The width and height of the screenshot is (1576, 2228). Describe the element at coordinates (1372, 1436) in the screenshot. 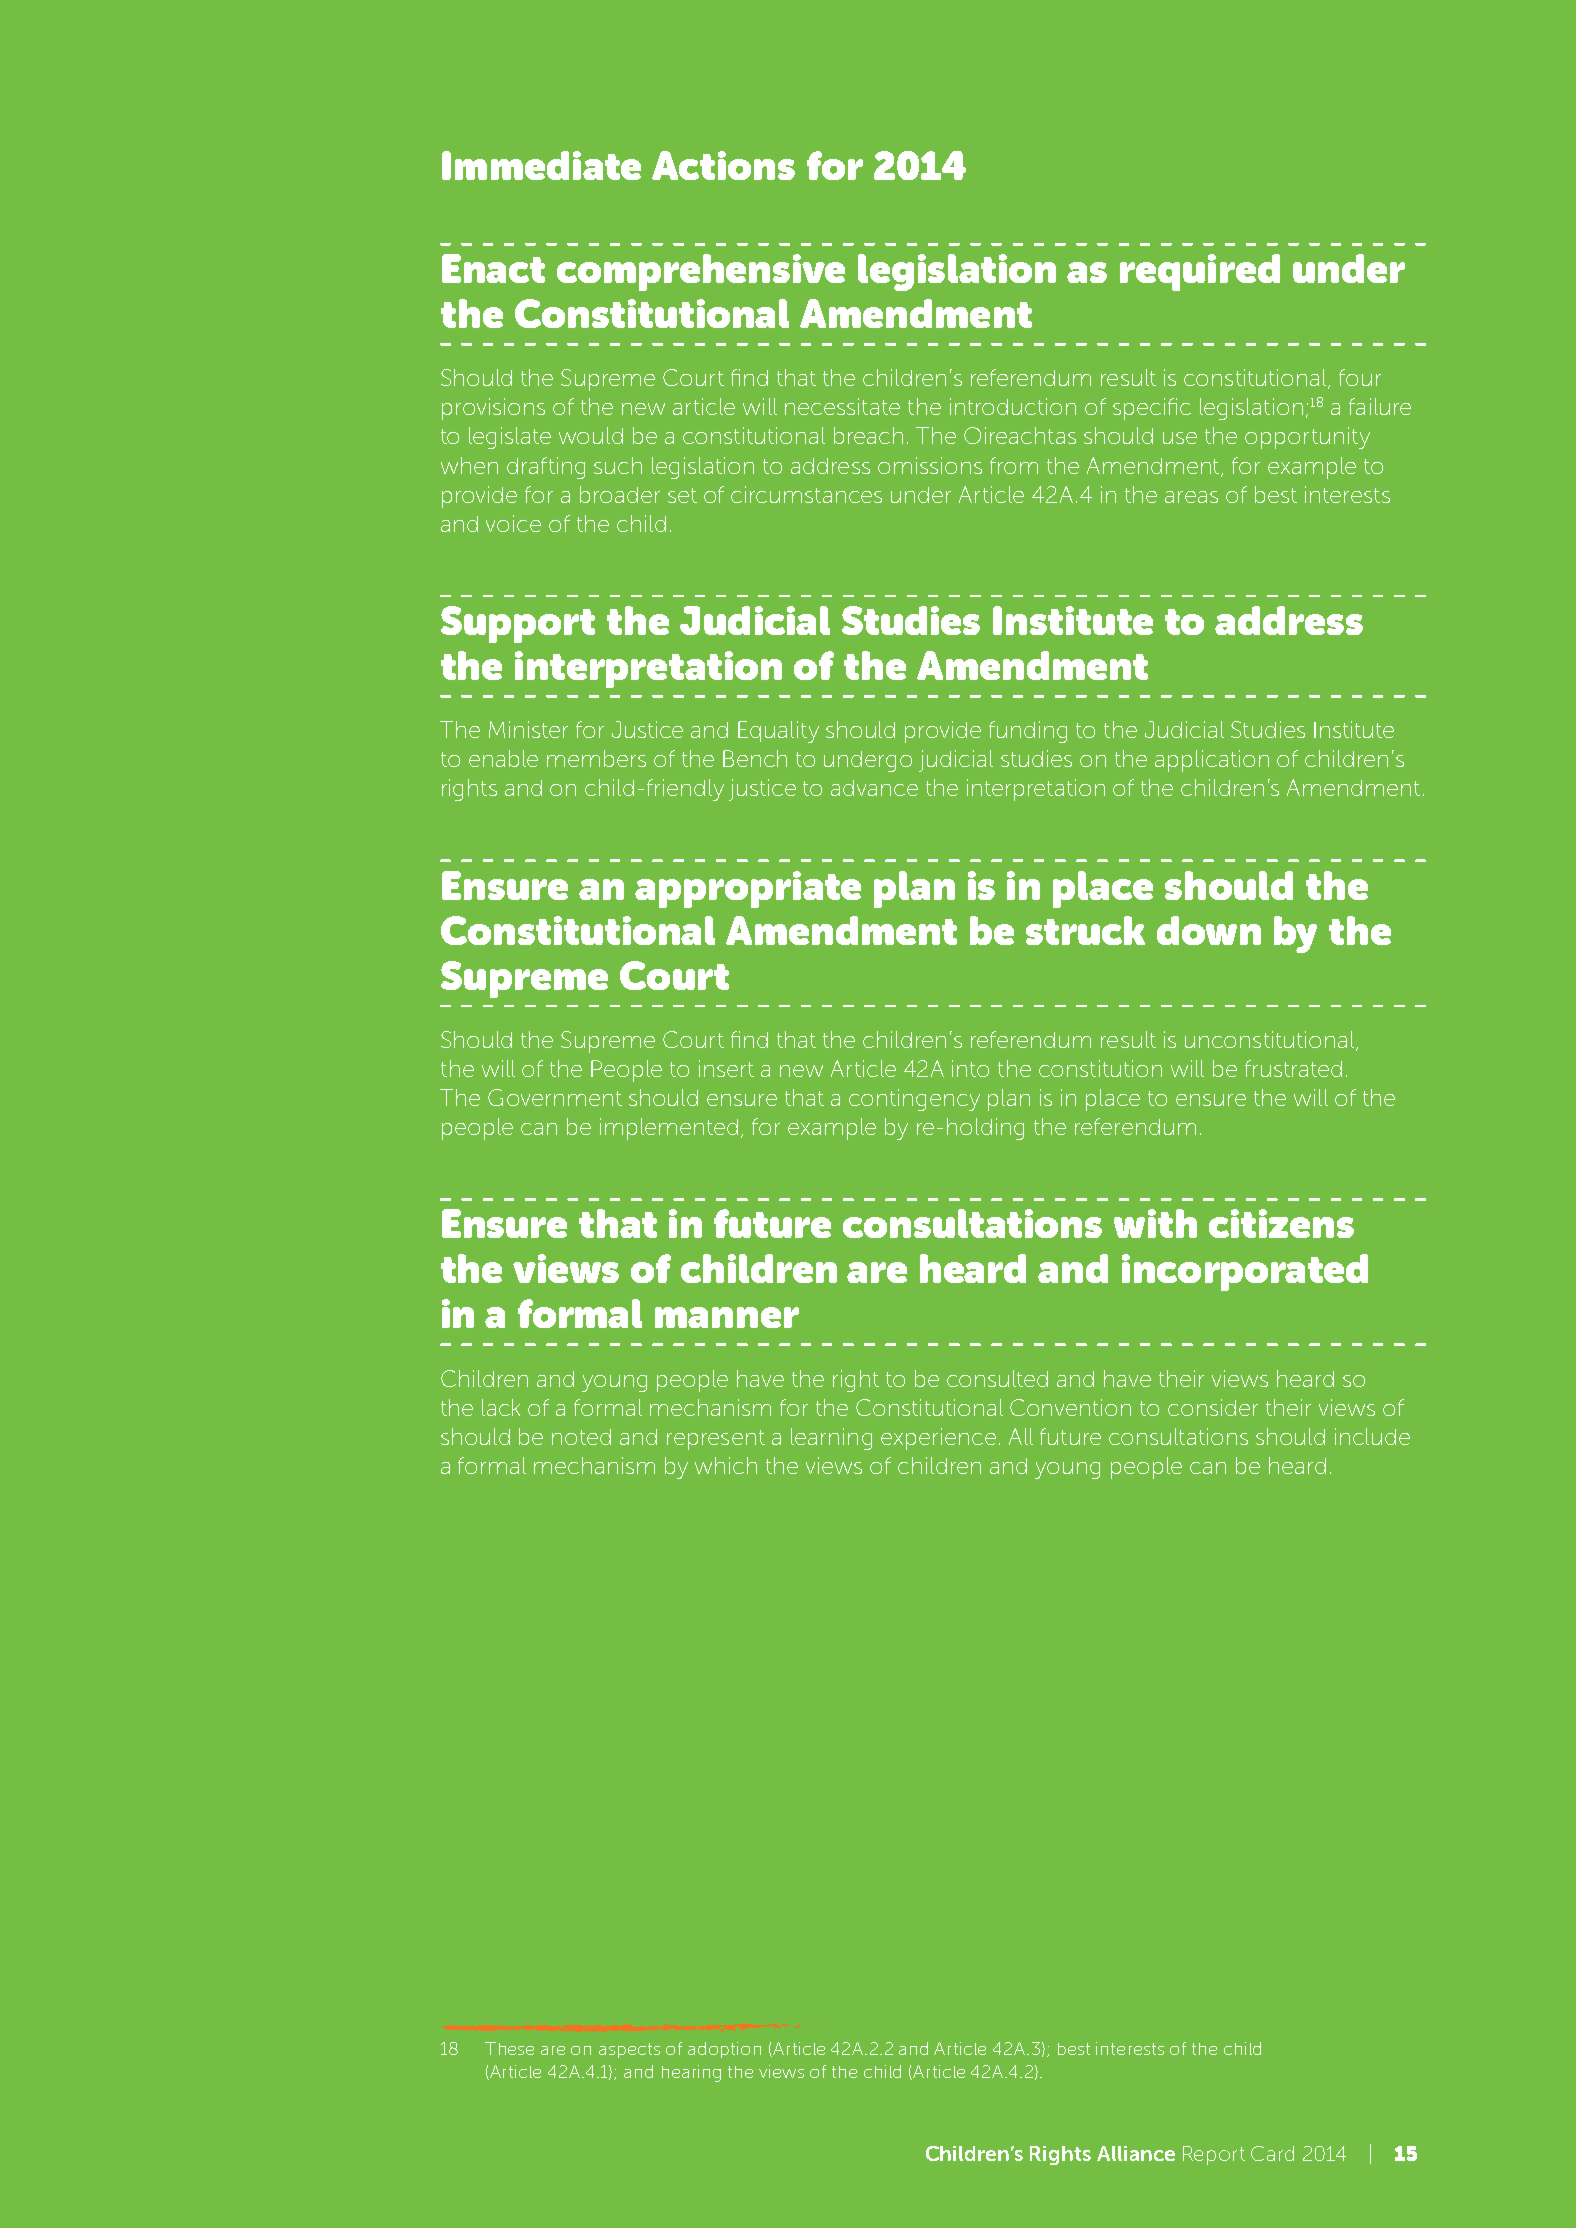

I see `include` at that location.
